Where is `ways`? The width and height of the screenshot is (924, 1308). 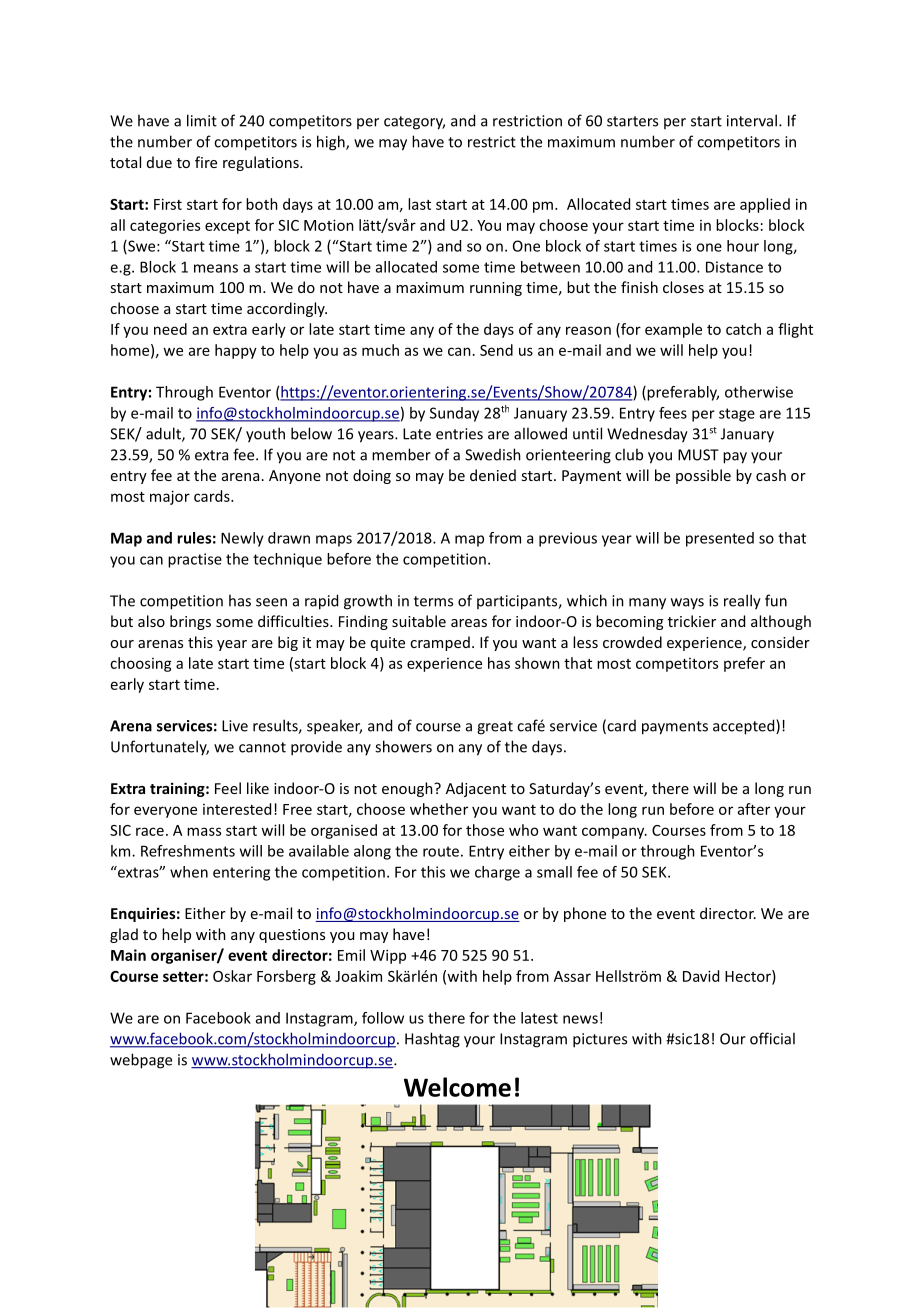 ways is located at coordinates (687, 603).
